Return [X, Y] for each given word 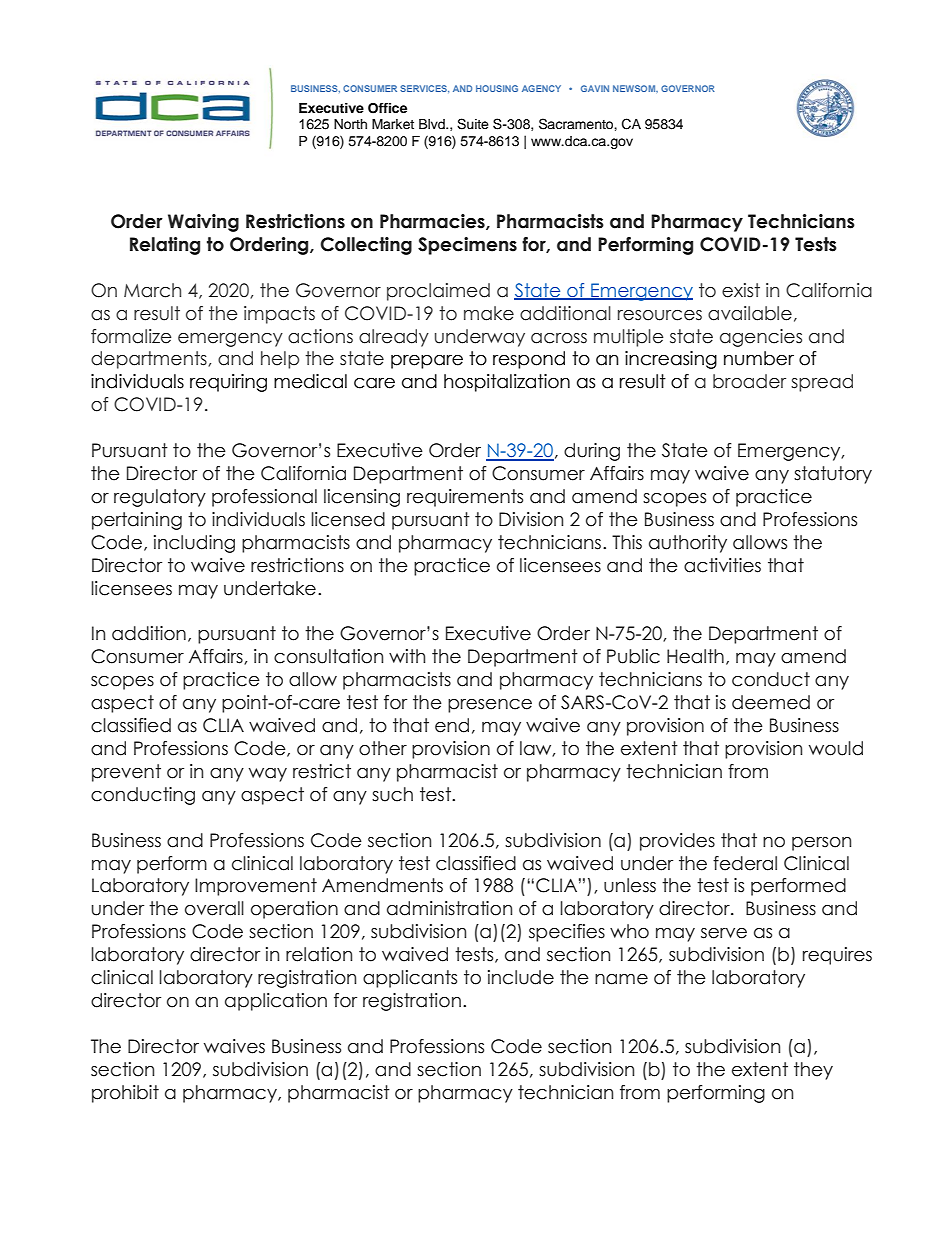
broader [749, 381]
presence [490, 706]
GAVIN [595, 88]
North [350, 124]
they [813, 1071]
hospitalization [507, 383]
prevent [126, 773]
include [521, 977]
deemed [771, 702]
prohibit [125, 1094]
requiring [228, 383]
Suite [473, 124]
